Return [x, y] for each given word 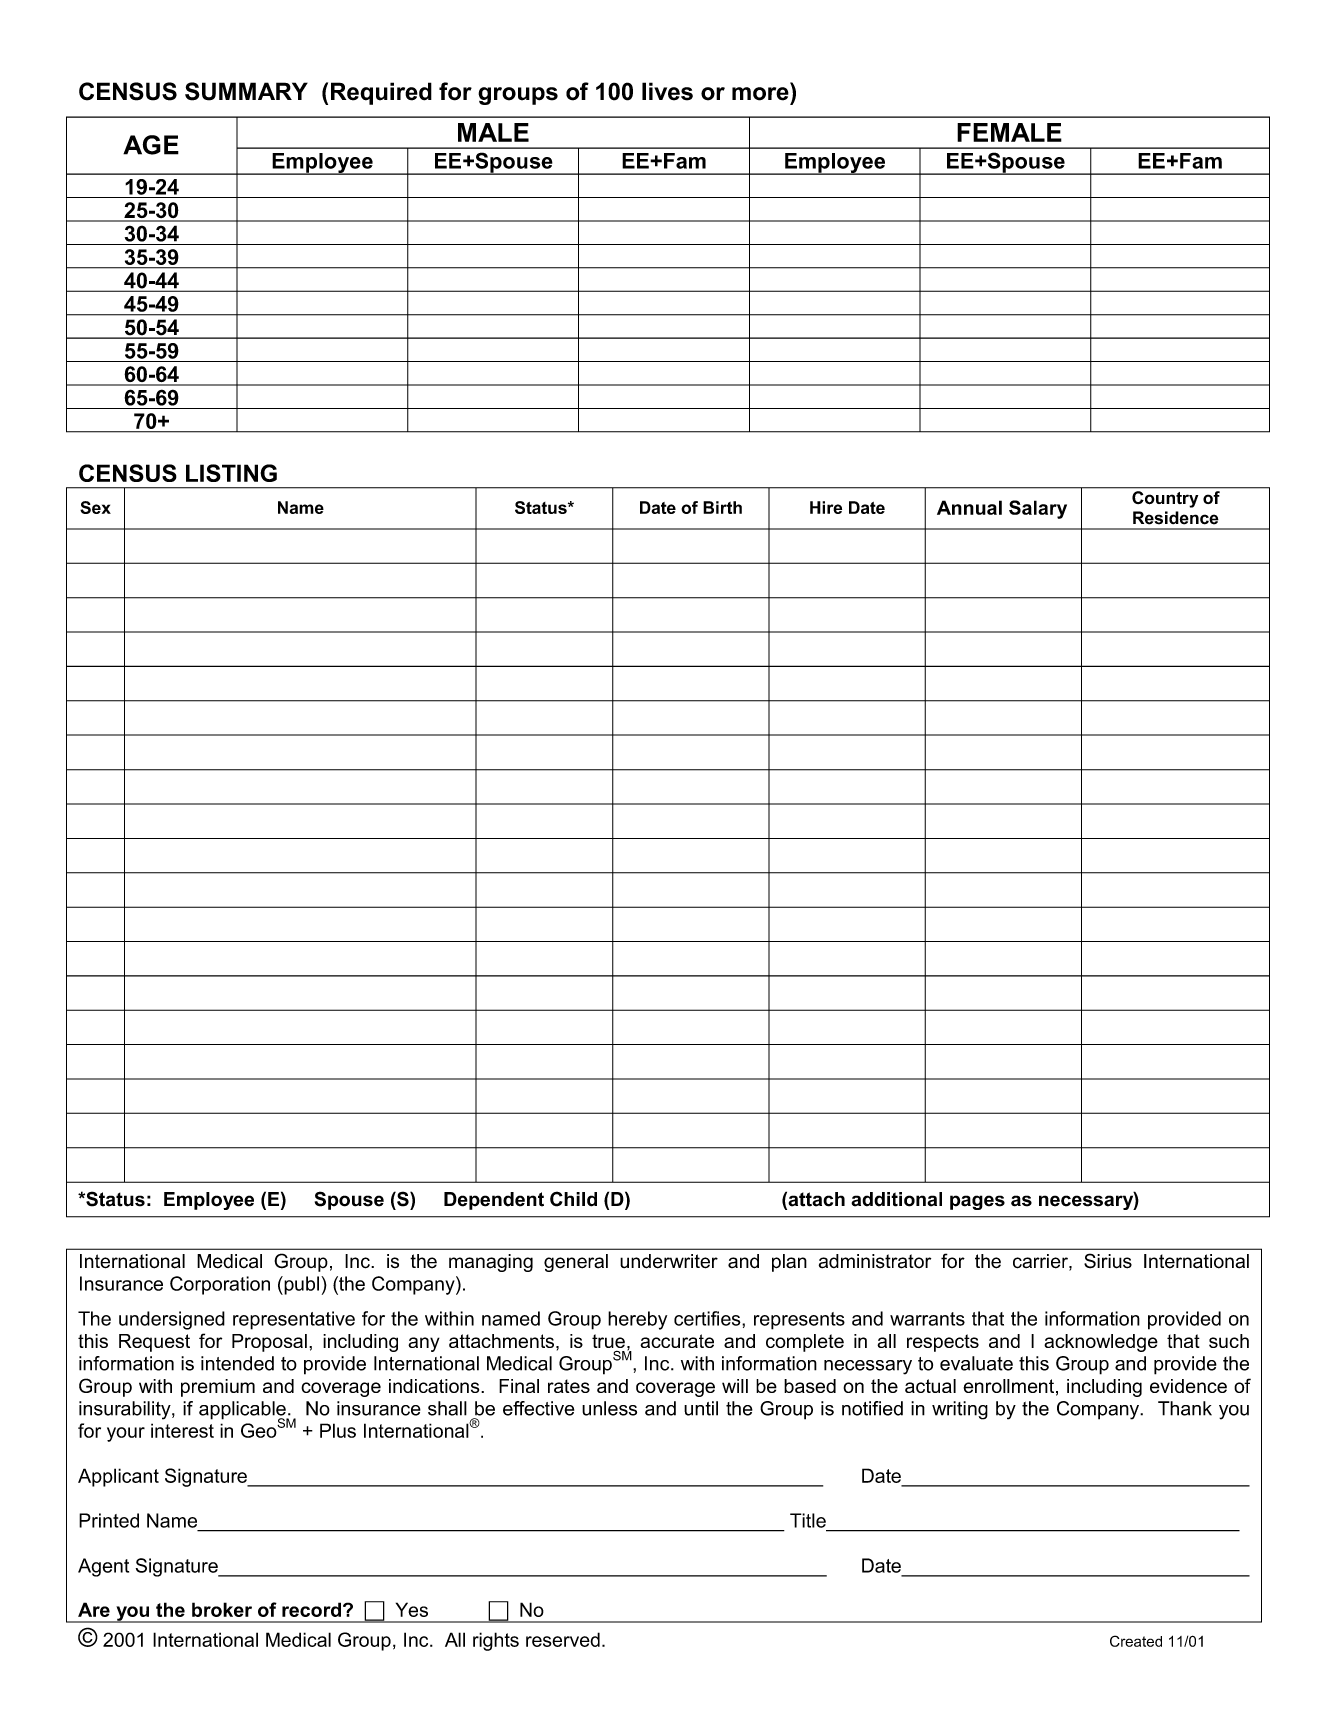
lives [667, 91]
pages [977, 1202]
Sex [95, 507]
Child [573, 1199]
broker [222, 1609]
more [760, 94]
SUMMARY [246, 91]
